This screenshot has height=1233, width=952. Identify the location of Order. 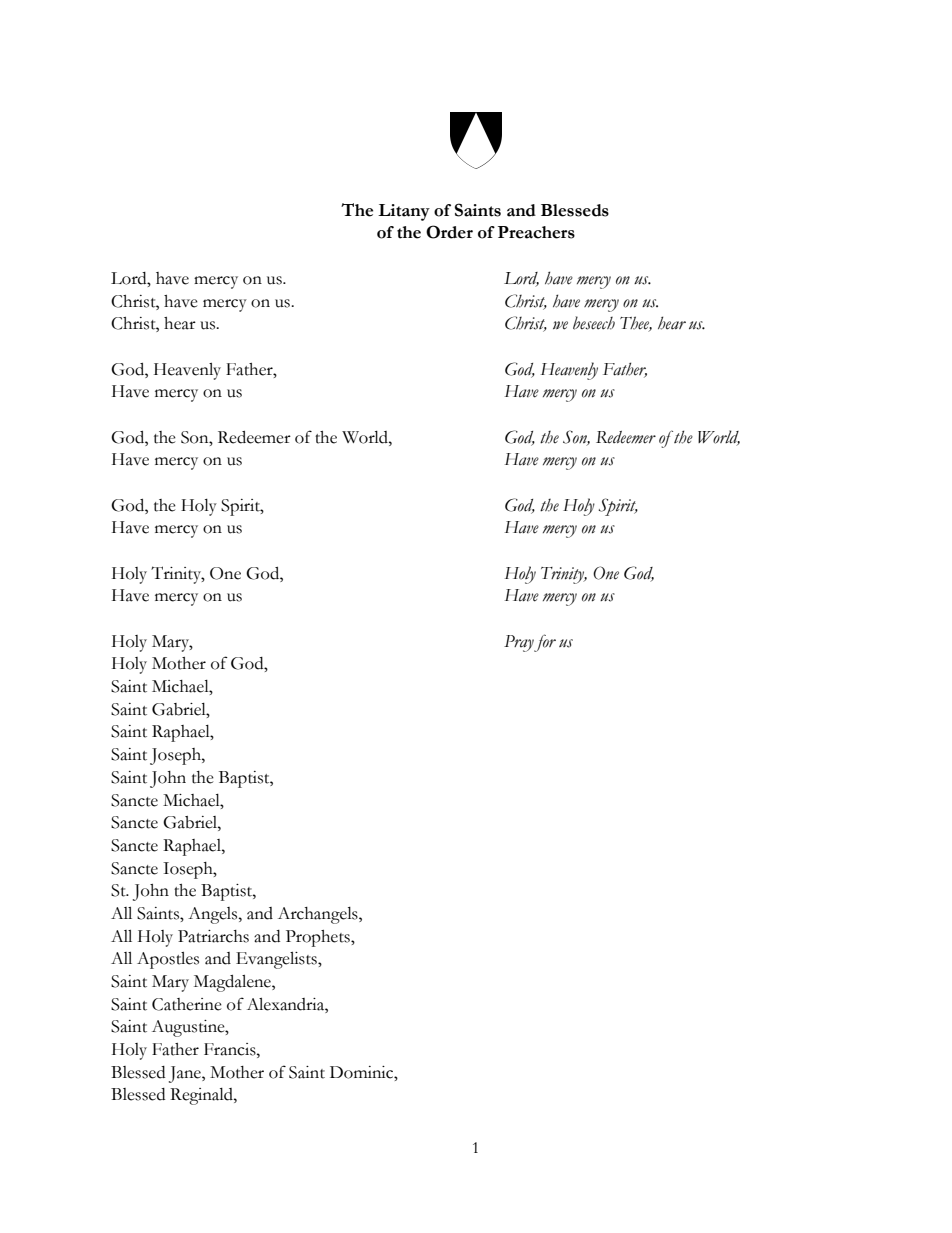
(449, 232).
